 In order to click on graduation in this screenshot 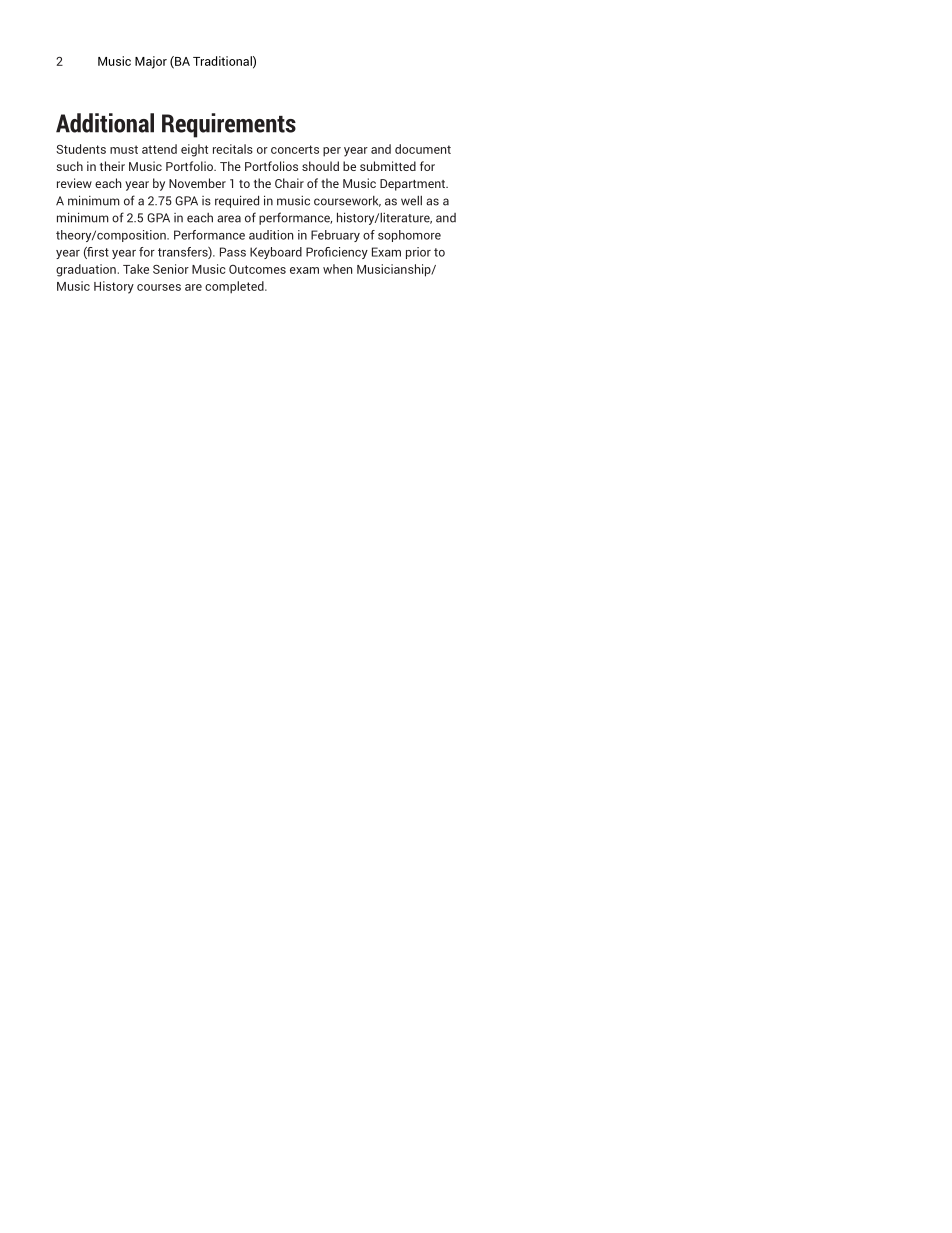, I will do `click(86, 270)`.
